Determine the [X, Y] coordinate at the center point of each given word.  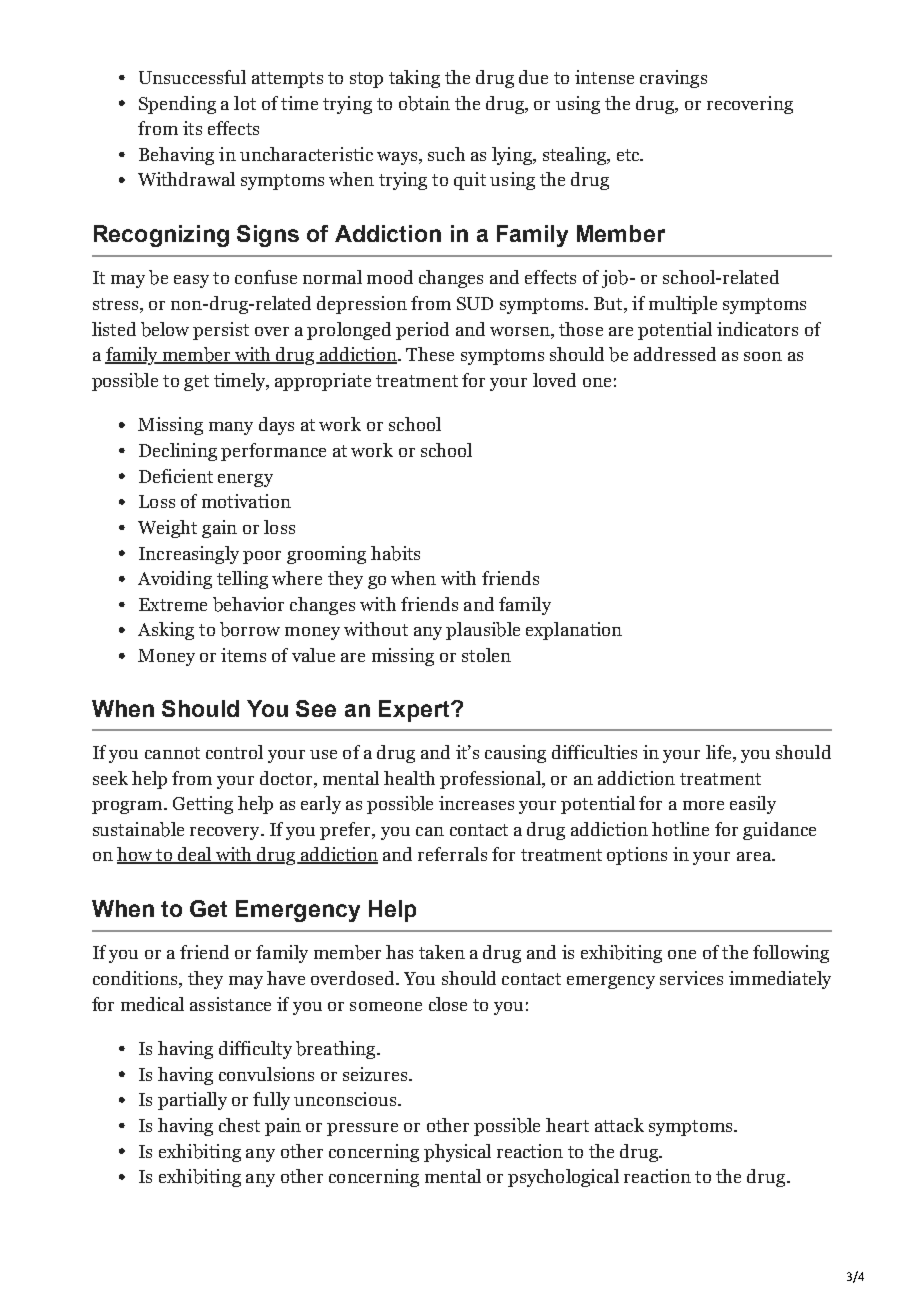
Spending [177, 105]
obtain [424, 103]
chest [239, 1125]
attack [619, 1125]
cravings [673, 79]
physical [457, 1153]
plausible [483, 631]
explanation [574, 631]
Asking [166, 631]
